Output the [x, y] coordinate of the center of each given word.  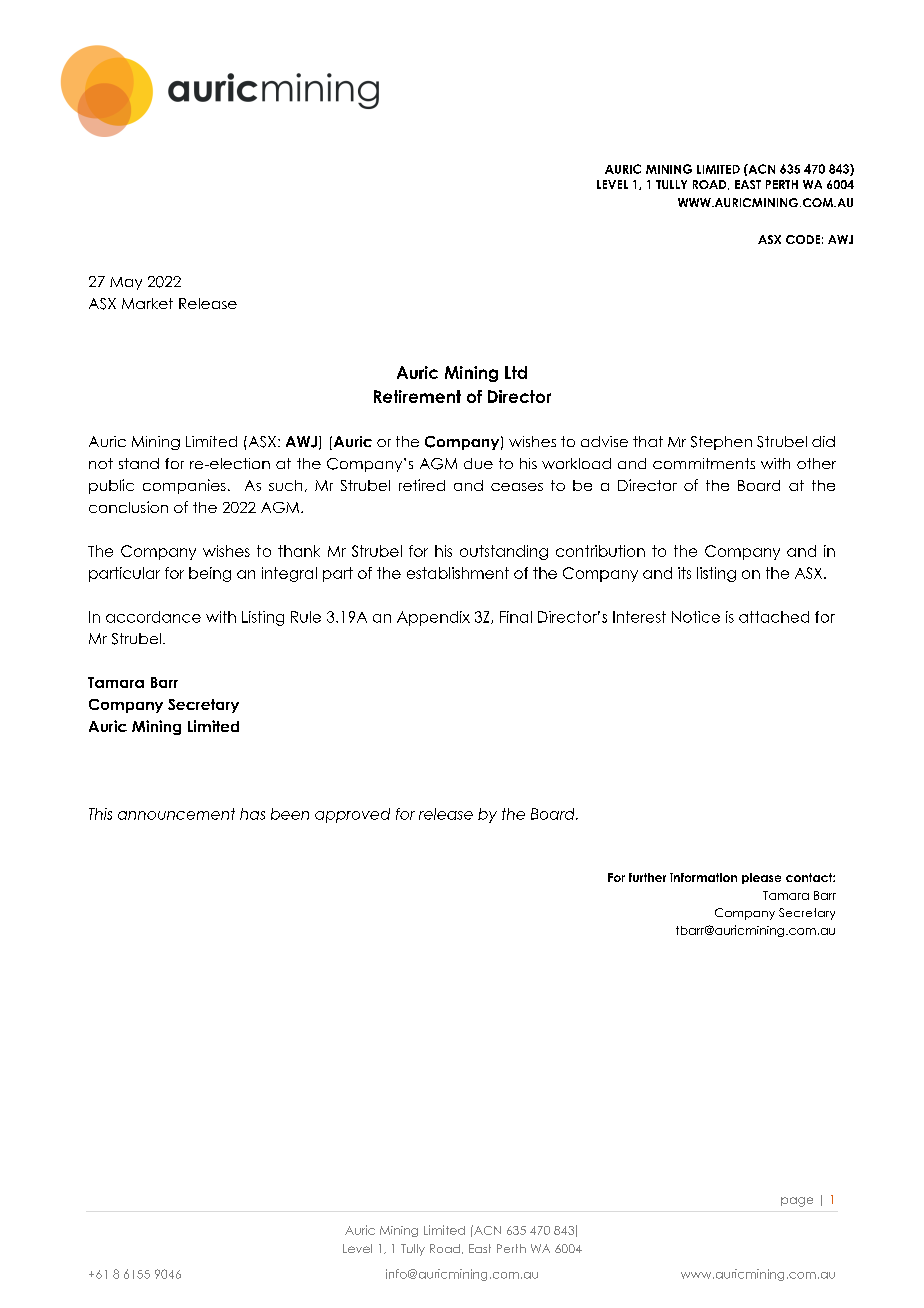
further [647, 877]
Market [147, 303]
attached [774, 617]
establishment [458, 573]
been [290, 814]
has [252, 814]
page [797, 1202]
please [761, 878]
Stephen [721, 443]
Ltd [516, 372]
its [684, 573]
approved [352, 815]
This [100, 814]
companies [184, 486]
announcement [176, 814]
